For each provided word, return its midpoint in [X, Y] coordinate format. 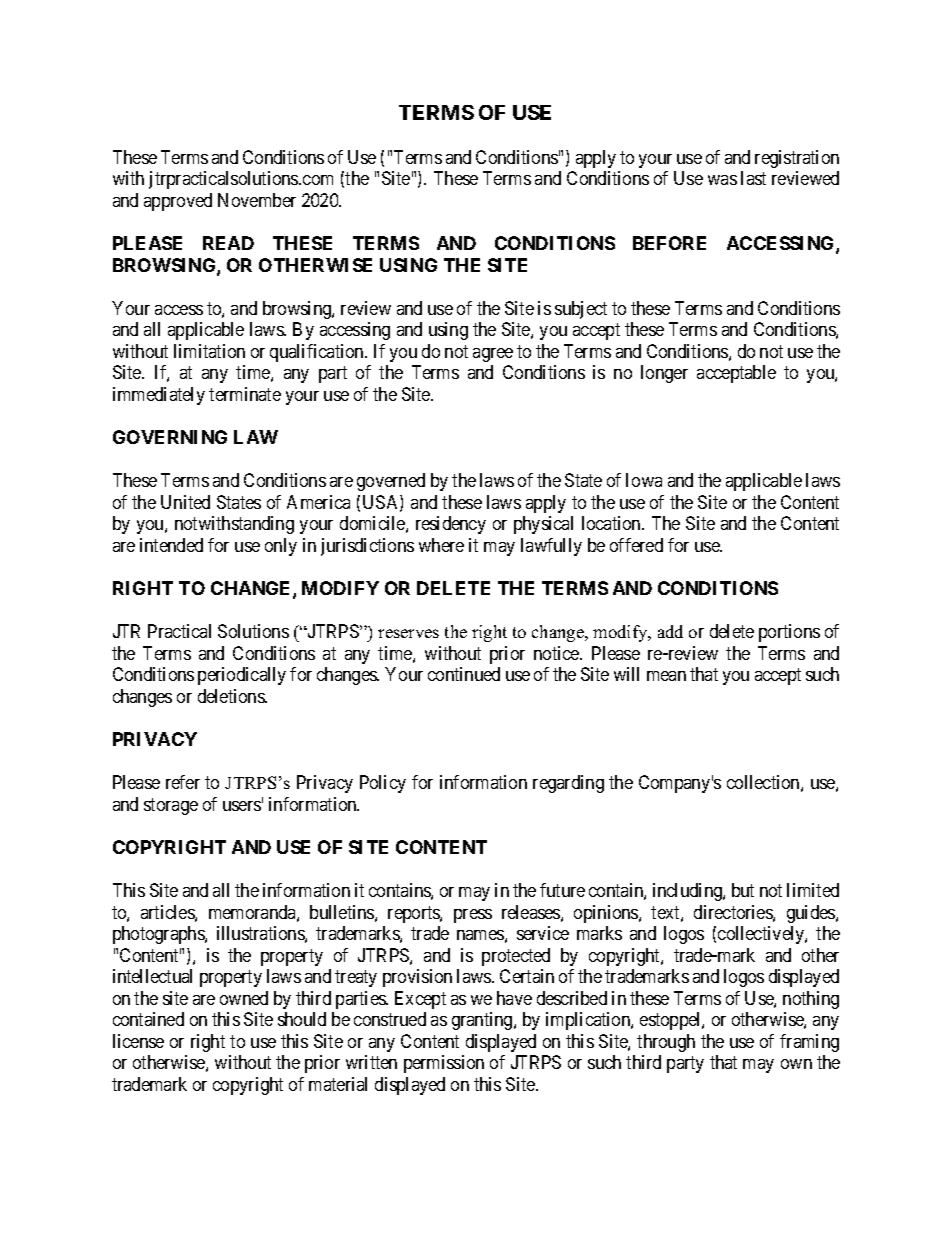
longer [664, 374]
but [743, 890]
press [473, 916]
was [722, 180]
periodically [242, 676]
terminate [245, 394]
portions [789, 633]
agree [493, 355]
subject [581, 310]
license [138, 1041]
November [257, 200]
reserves [408, 633]
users [242, 806]
